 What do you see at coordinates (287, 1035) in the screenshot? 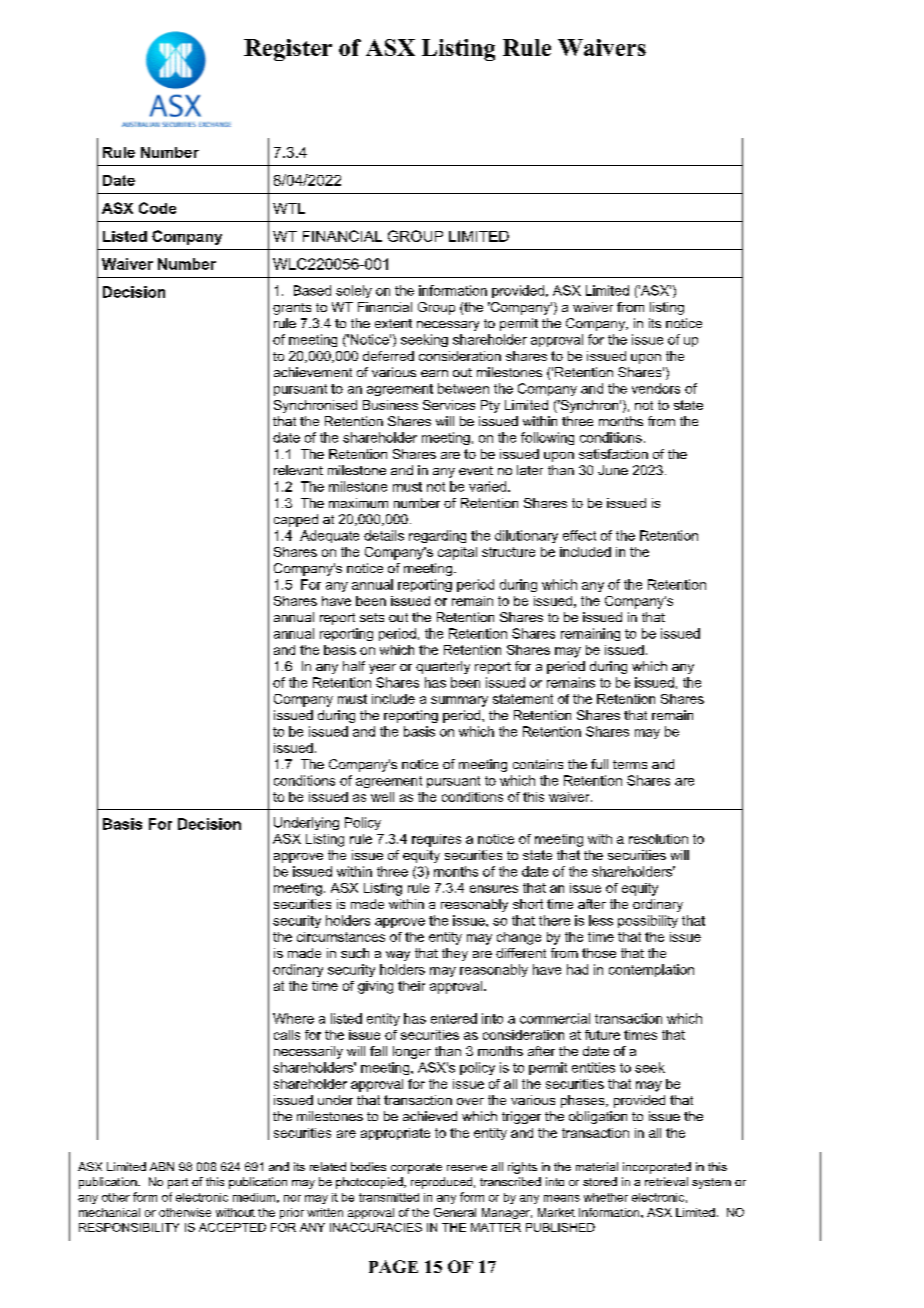
I see `calls` at bounding box center [287, 1035].
